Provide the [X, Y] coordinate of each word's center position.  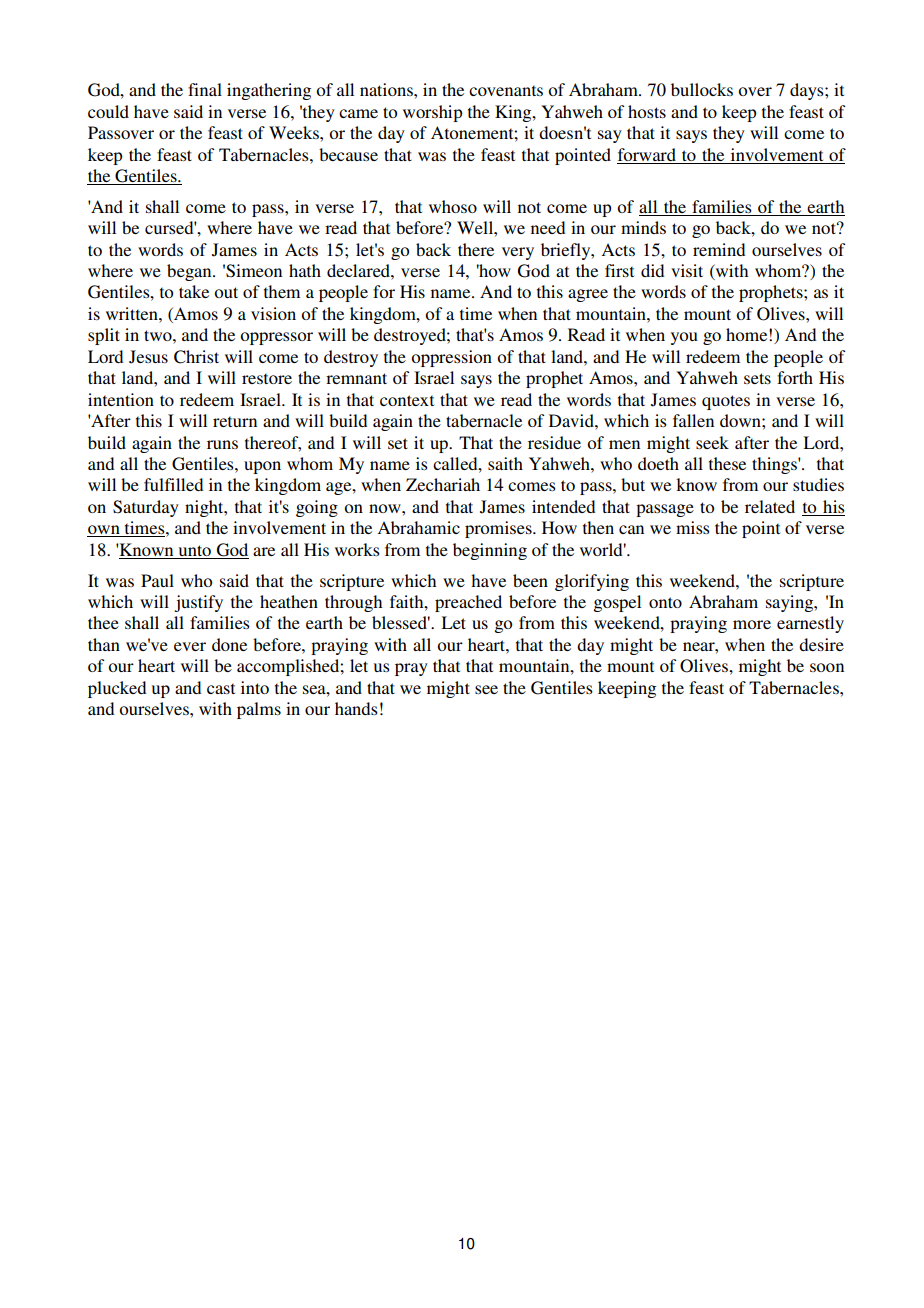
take [194, 291]
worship [432, 113]
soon [827, 667]
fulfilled [173, 484]
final [205, 89]
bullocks [702, 89]
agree [588, 295]
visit [687, 270]
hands [356, 708]
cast [221, 688]
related [770, 506]
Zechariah [443, 484]
